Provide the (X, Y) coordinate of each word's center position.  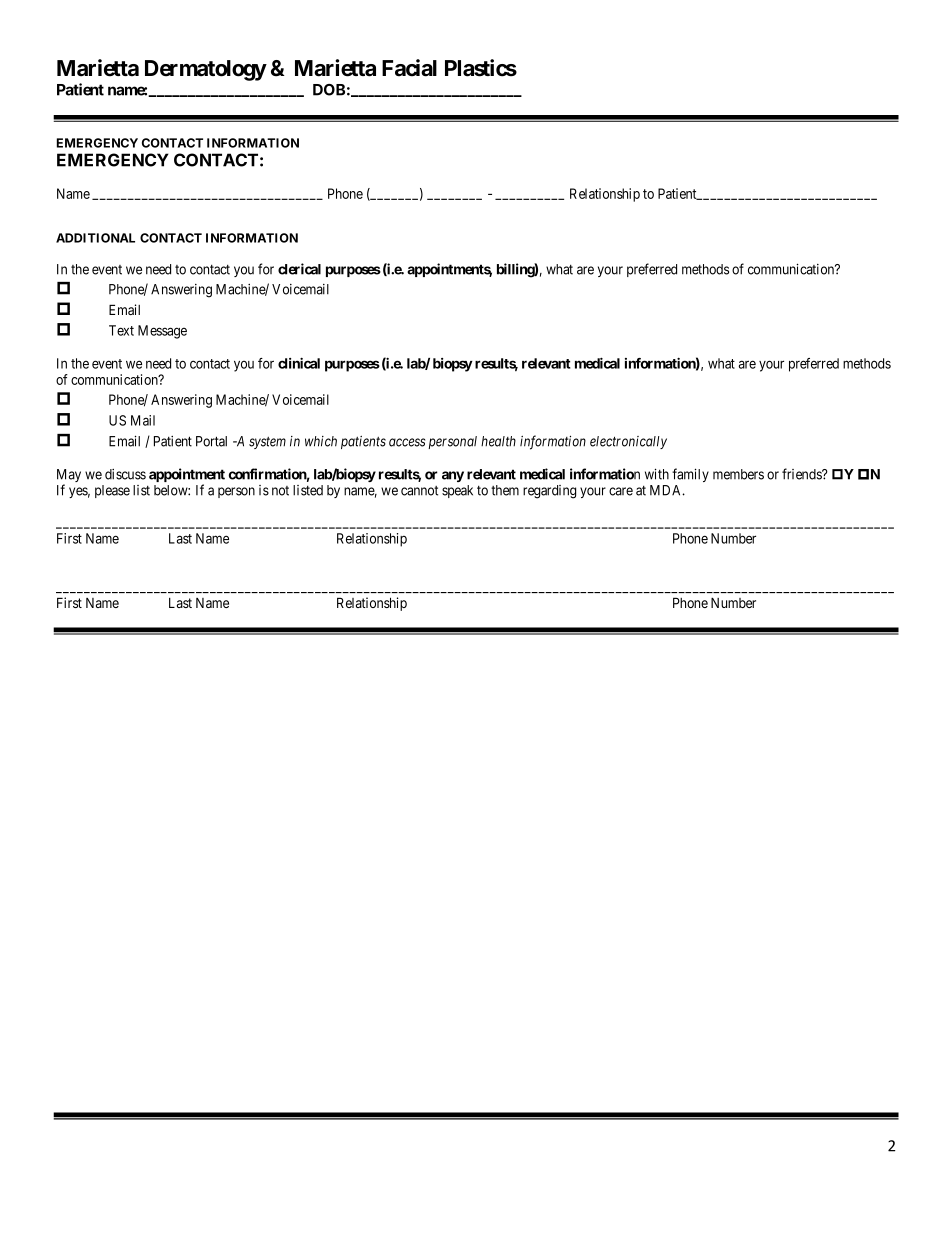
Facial (409, 68)
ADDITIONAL (95, 238)
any (453, 476)
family (690, 475)
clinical (299, 363)
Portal (211, 441)
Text (121, 330)
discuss (125, 474)
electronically (628, 442)
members (738, 474)
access (407, 442)
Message (162, 332)
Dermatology (206, 70)
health (498, 441)
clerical (299, 269)
